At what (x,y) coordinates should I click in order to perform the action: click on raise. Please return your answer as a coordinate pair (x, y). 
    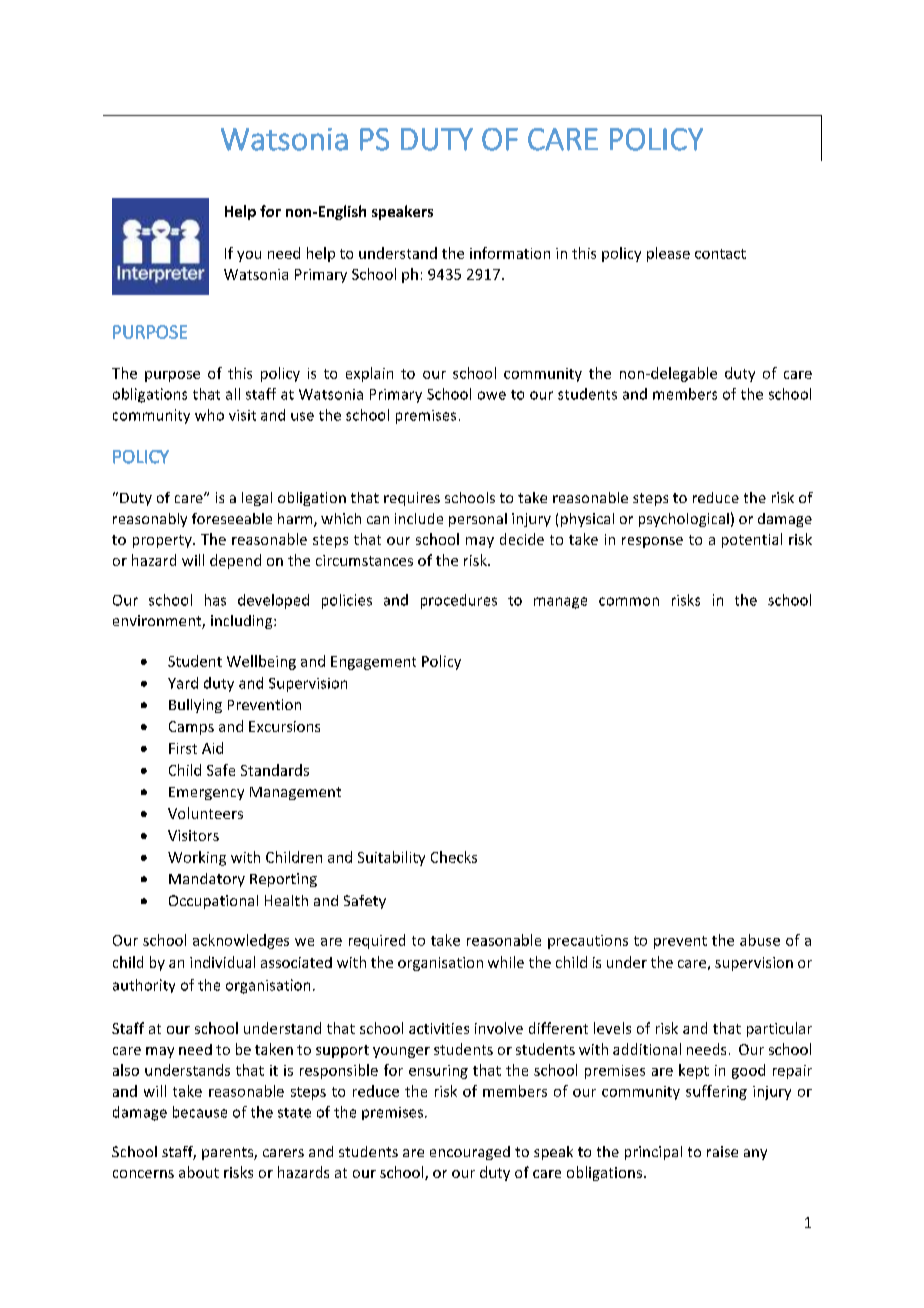
    Looking at the image, I should click on (722, 1151).
